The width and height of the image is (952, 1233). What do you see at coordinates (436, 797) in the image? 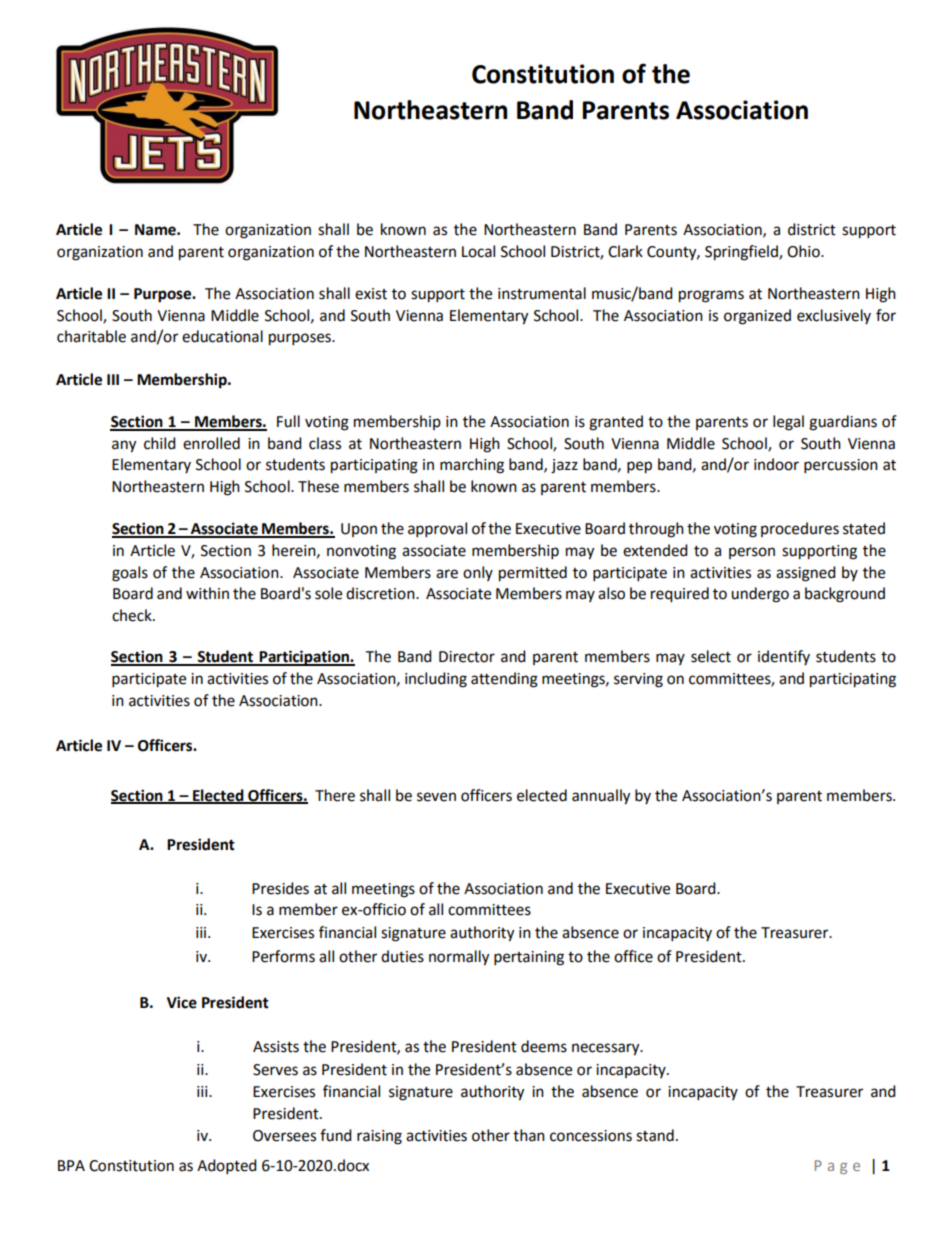
I see `seven` at bounding box center [436, 797].
